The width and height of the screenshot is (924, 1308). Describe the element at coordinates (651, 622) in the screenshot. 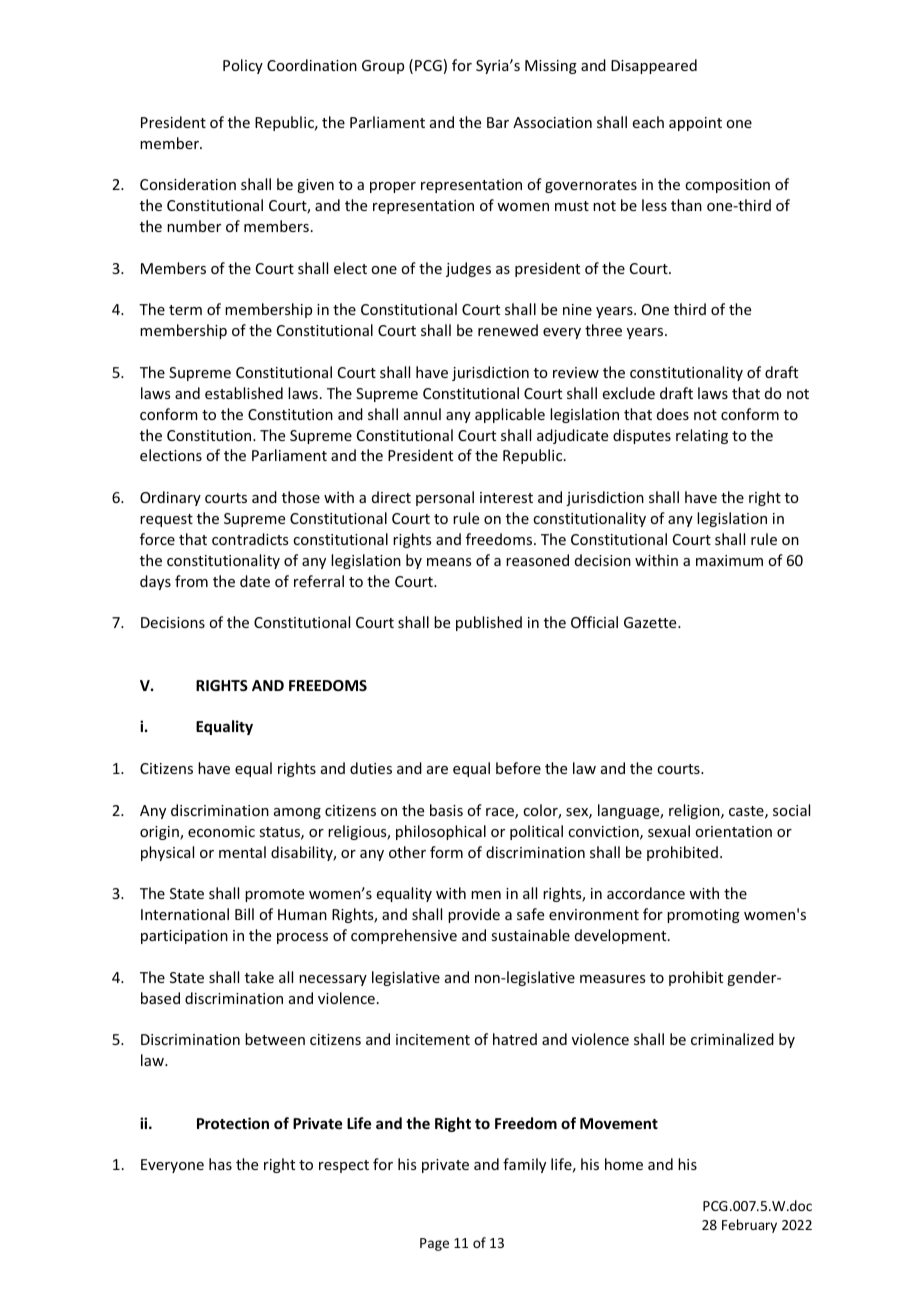

I see `Gazette` at that location.
